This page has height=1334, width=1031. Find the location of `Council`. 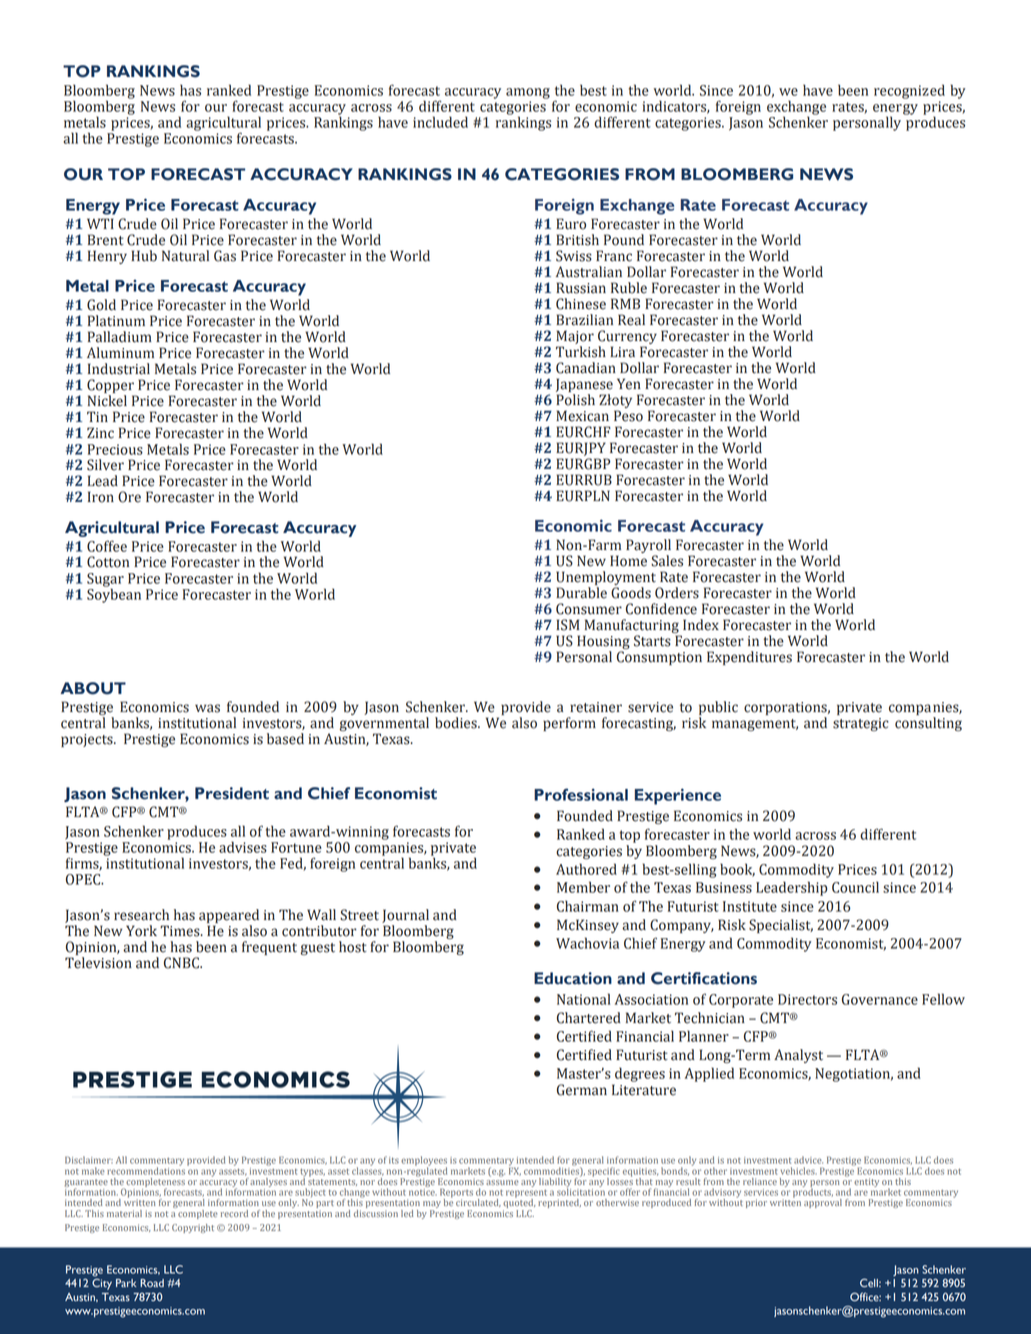

Council is located at coordinates (855, 887).
